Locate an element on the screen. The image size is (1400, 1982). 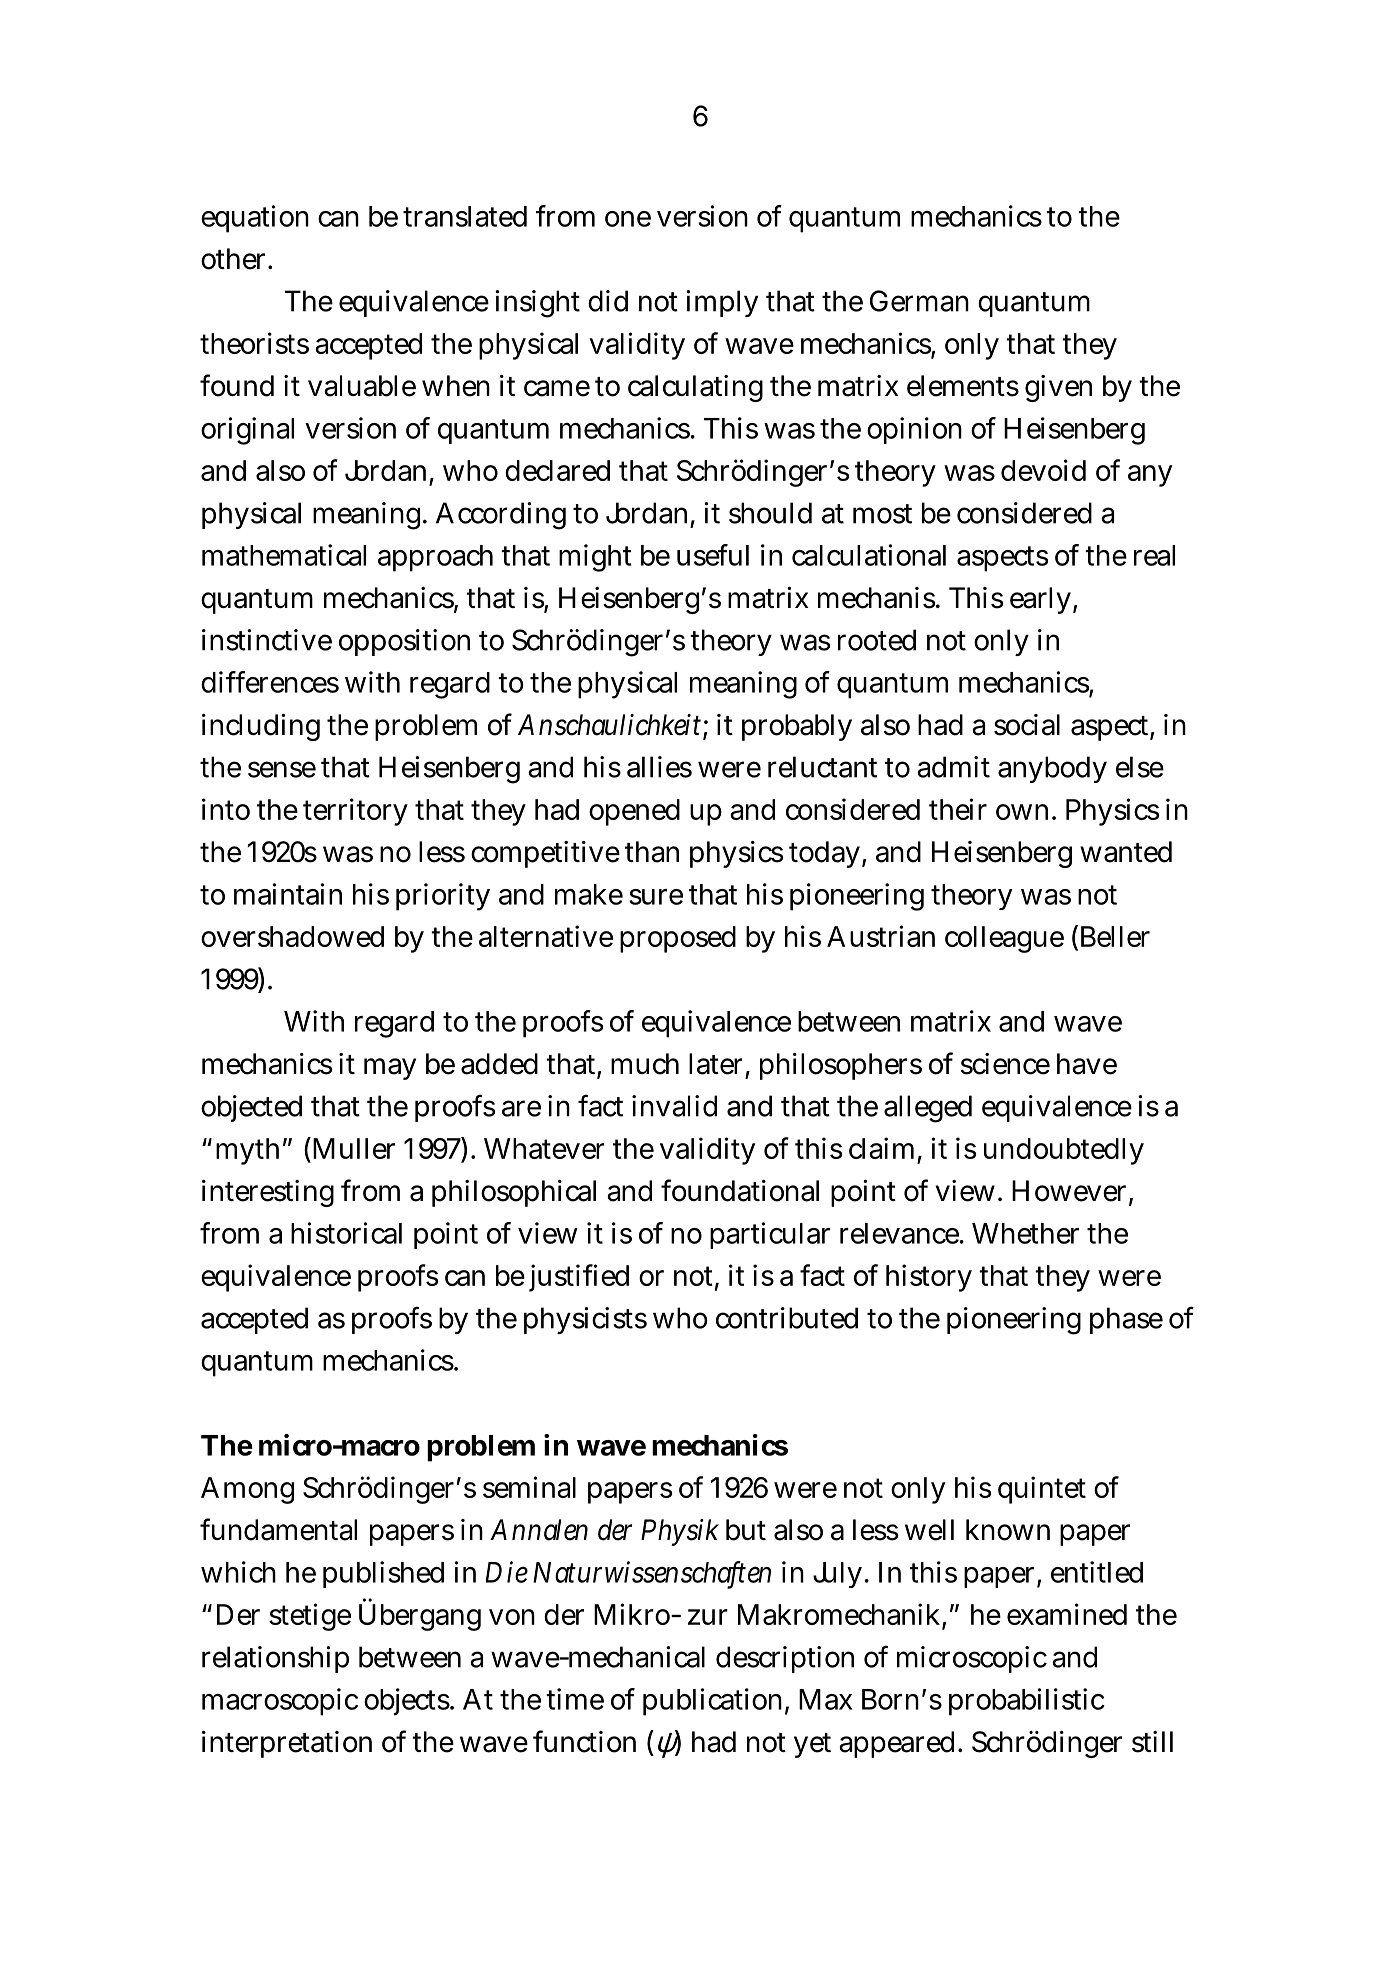
equation is located at coordinates (255, 219).
